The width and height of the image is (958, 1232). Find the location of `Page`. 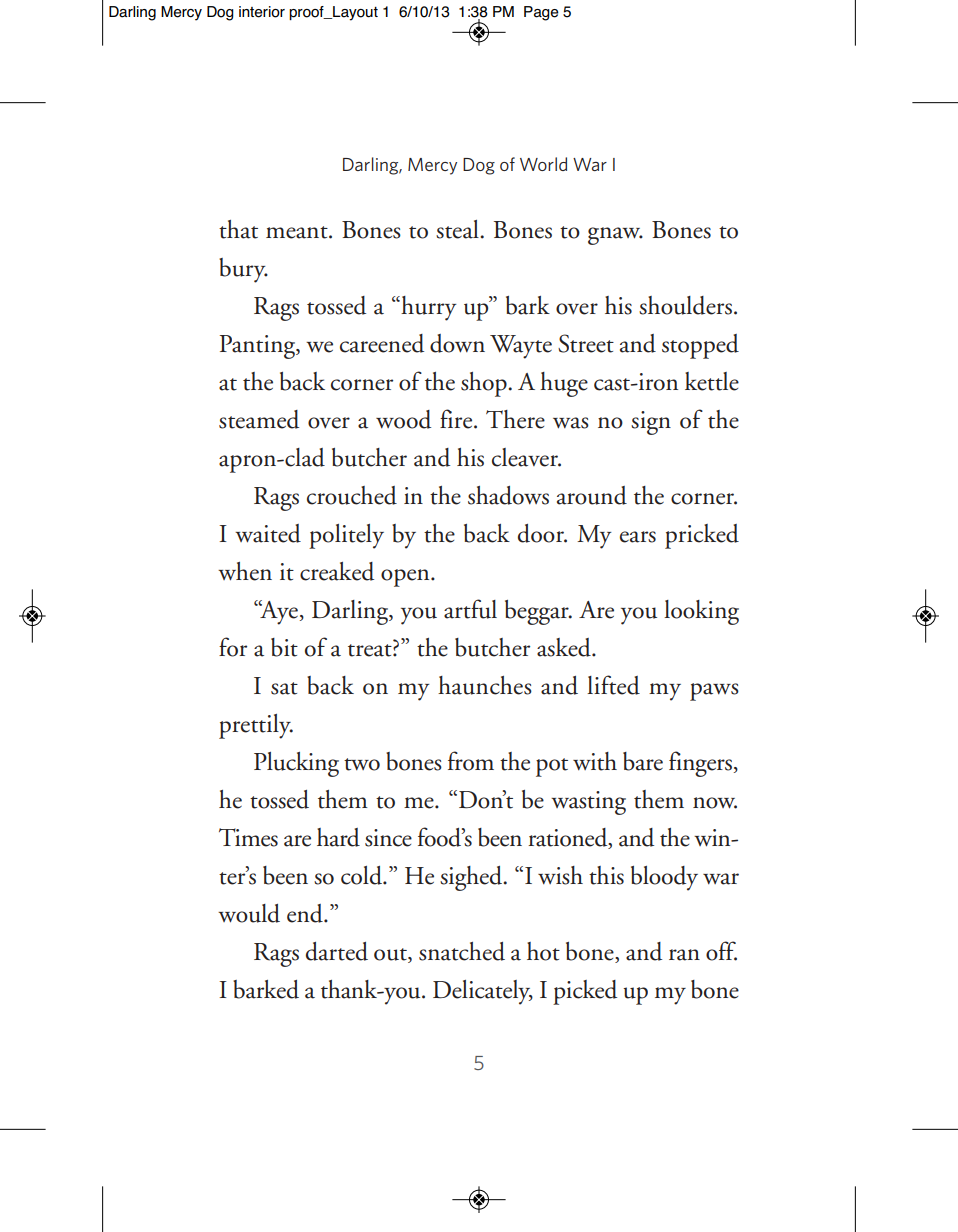

Page is located at coordinates (541, 13).
